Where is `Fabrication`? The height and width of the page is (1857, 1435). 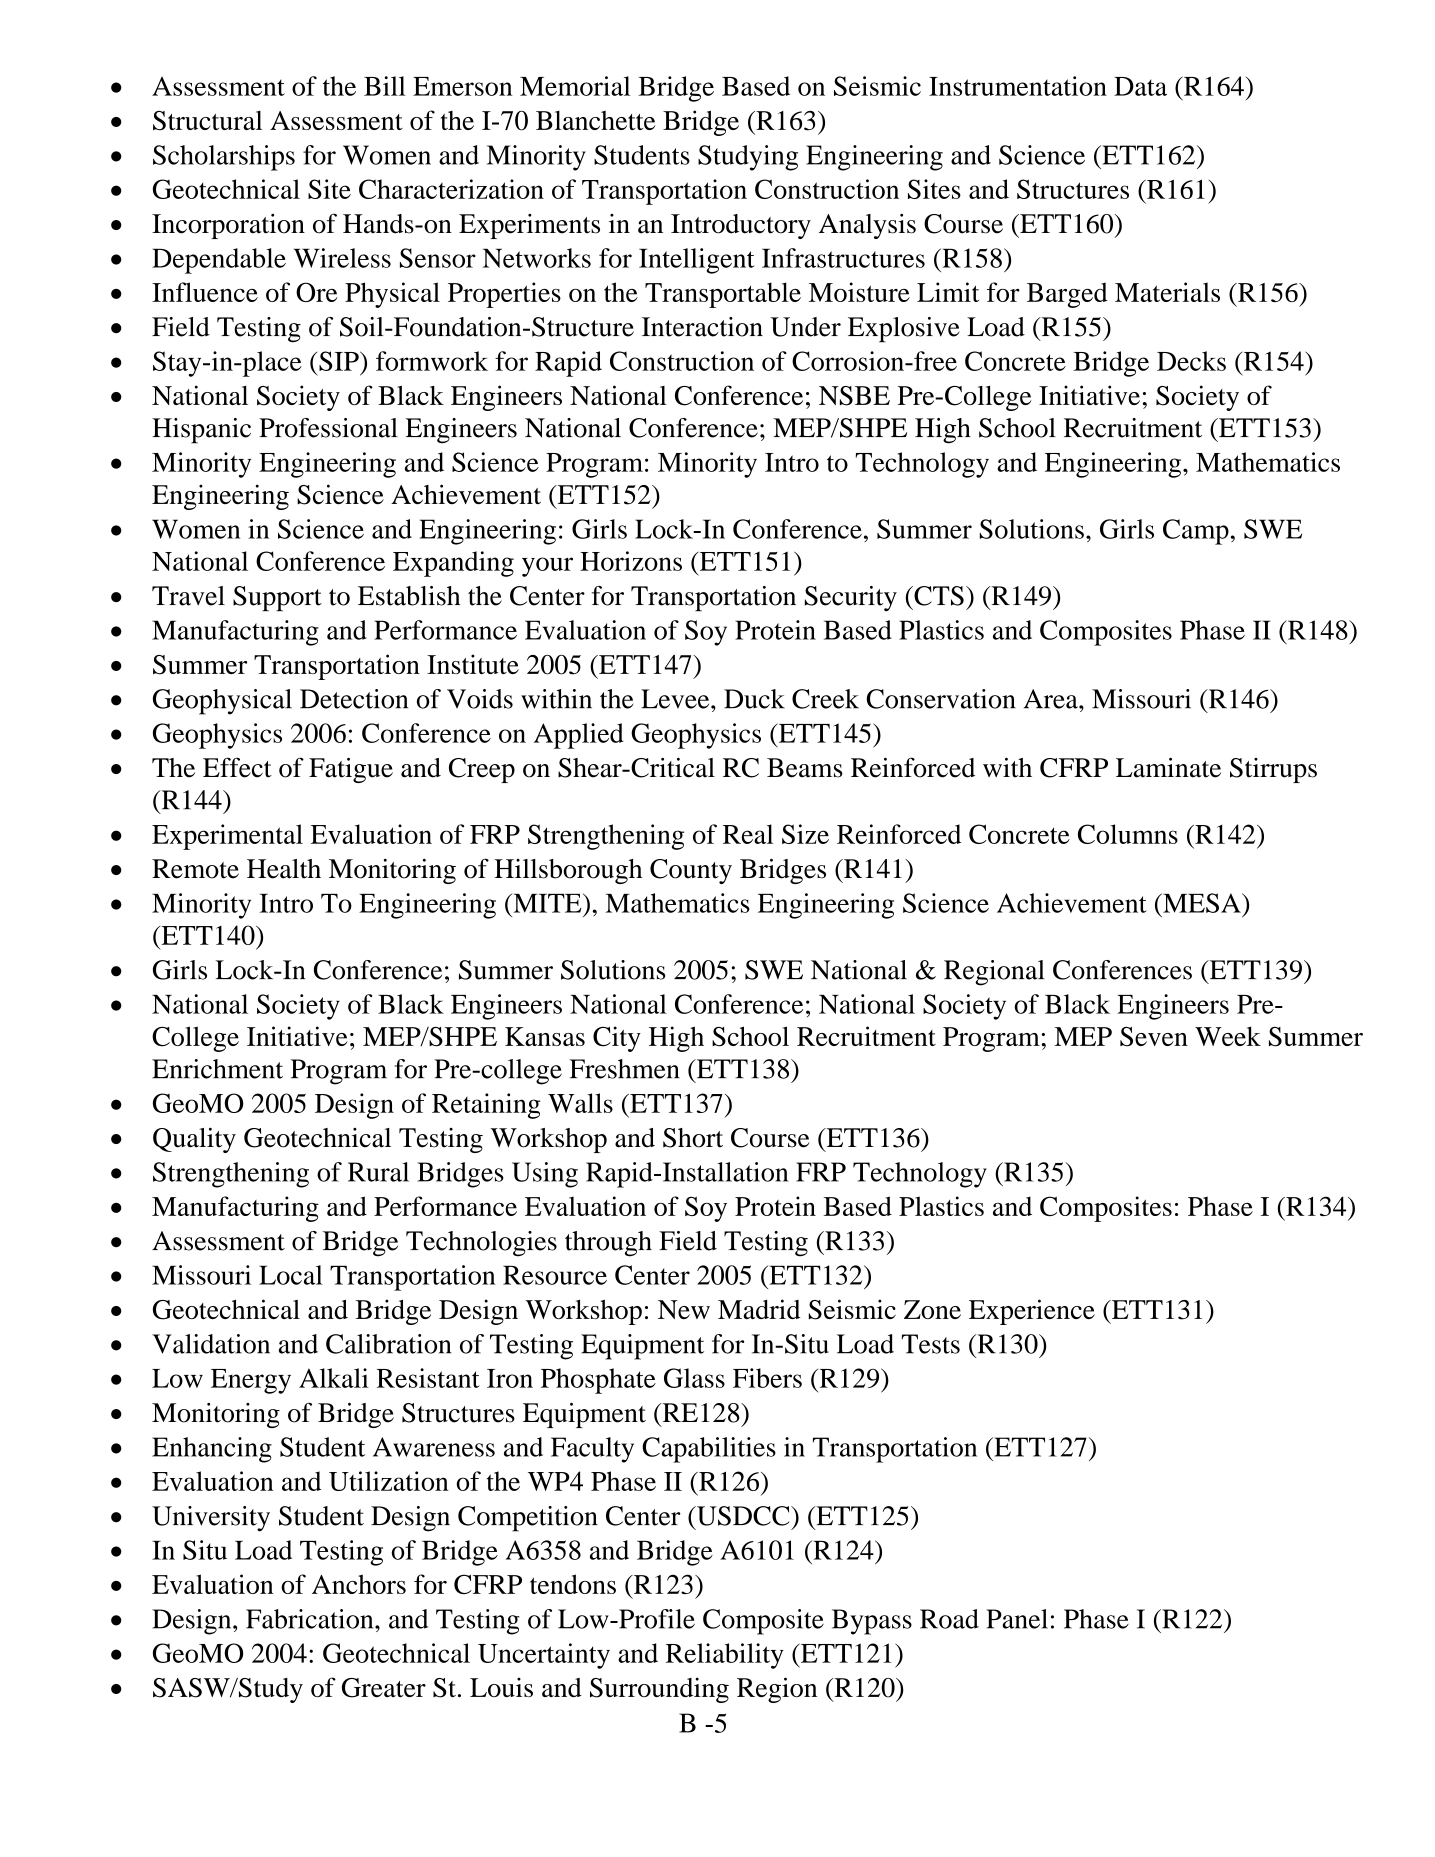
Fabrication is located at coordinates (311, 1619).
